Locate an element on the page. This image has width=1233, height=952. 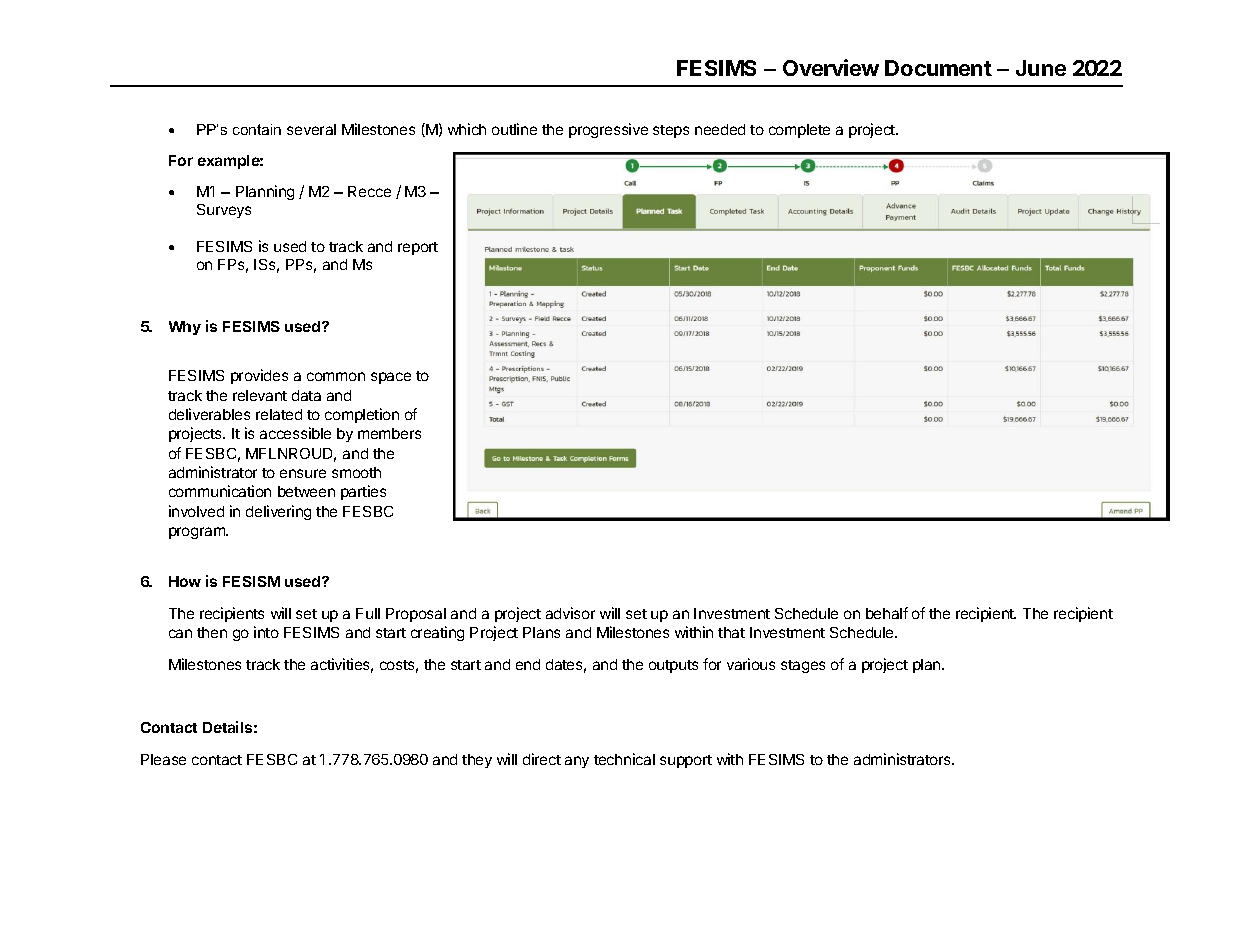
progressive is located at coordinates (608, 130).
